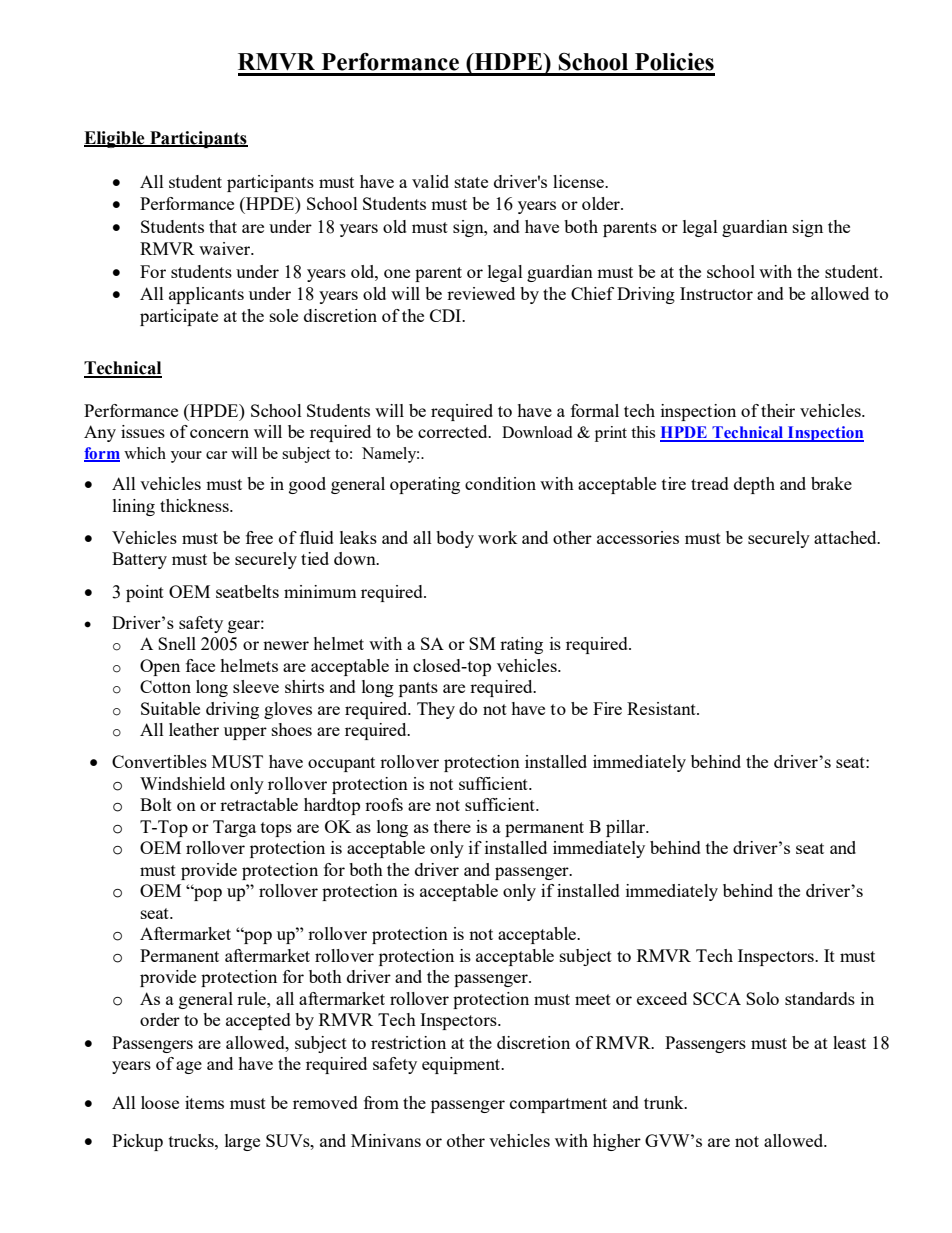  Describe the element at coordinates (219, 433) in the screenshot. I see `concern` at that location.
